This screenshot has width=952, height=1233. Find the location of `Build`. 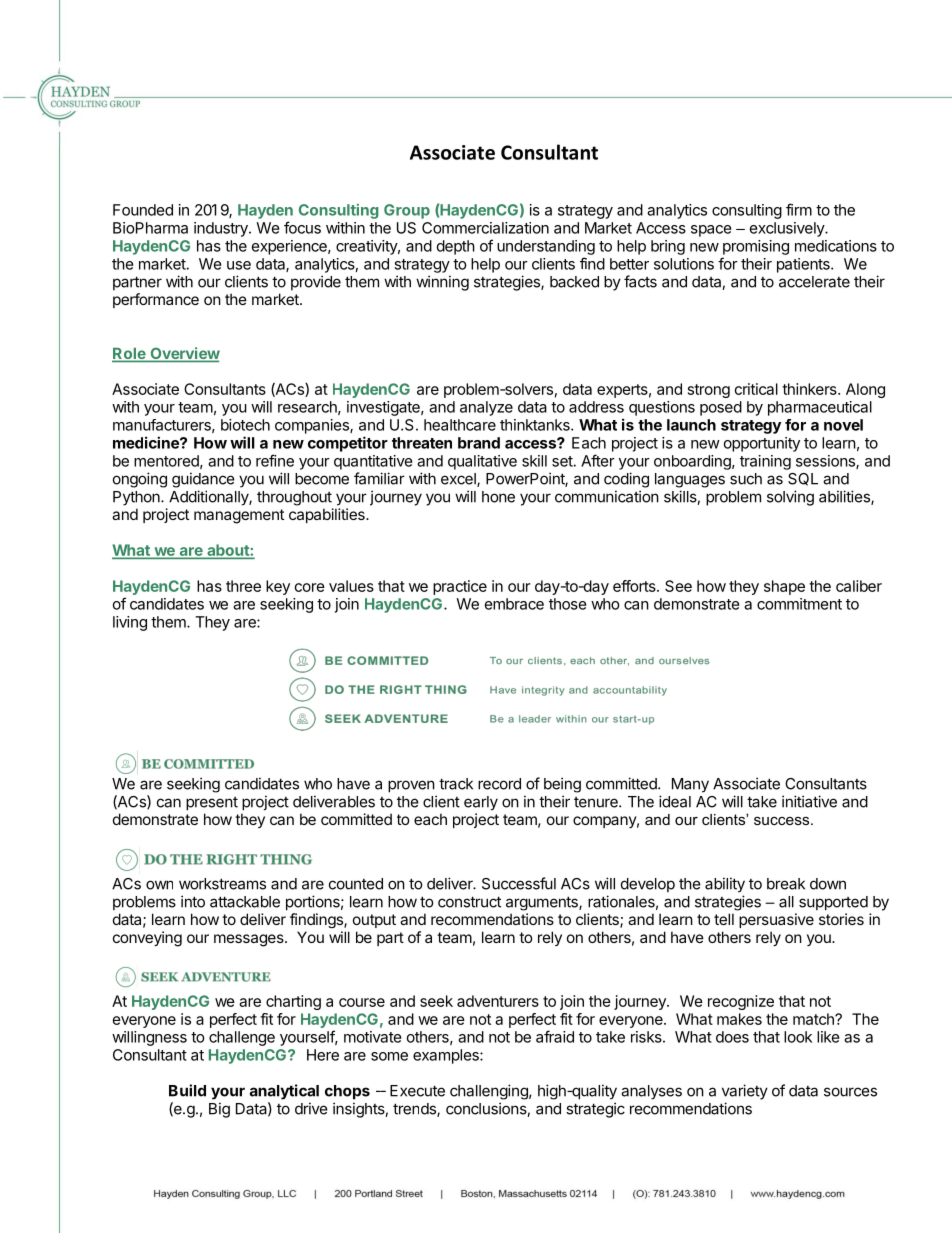

Build is located at coordinates (187, 1090).
